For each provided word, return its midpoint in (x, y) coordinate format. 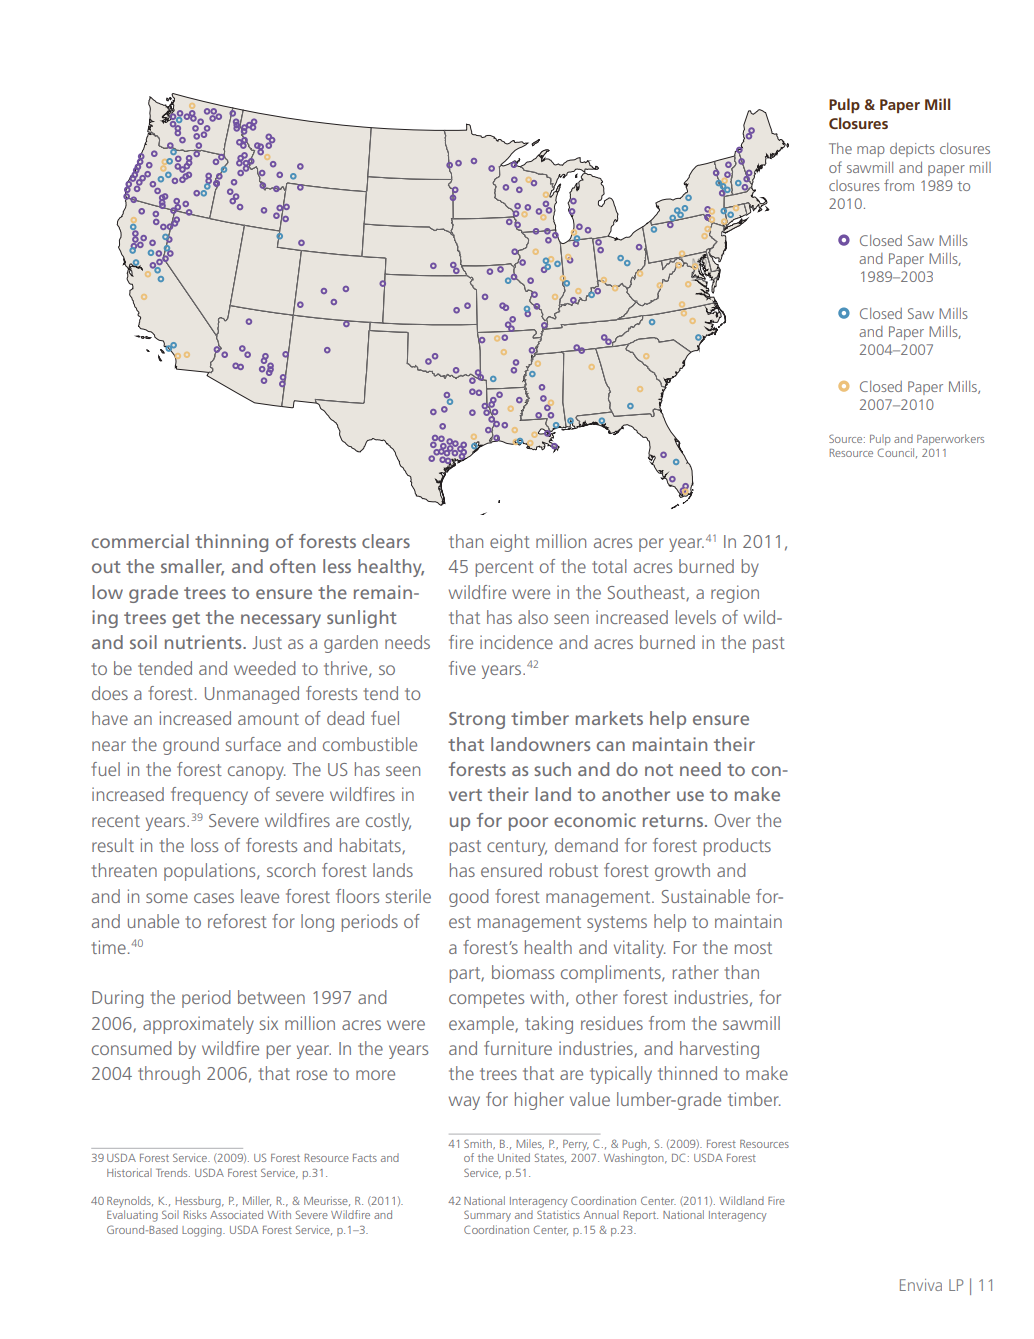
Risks (195, 1214)
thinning (231, 543)
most (753, 948)
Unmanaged (252, 695)
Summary (487, 1216)
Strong (477, 720)
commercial (140, 541)
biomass (523, 972)
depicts (912, 150)
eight (510, 543)
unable (153, 921)
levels (696, 617)
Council (897, 453)
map (871, 151)
